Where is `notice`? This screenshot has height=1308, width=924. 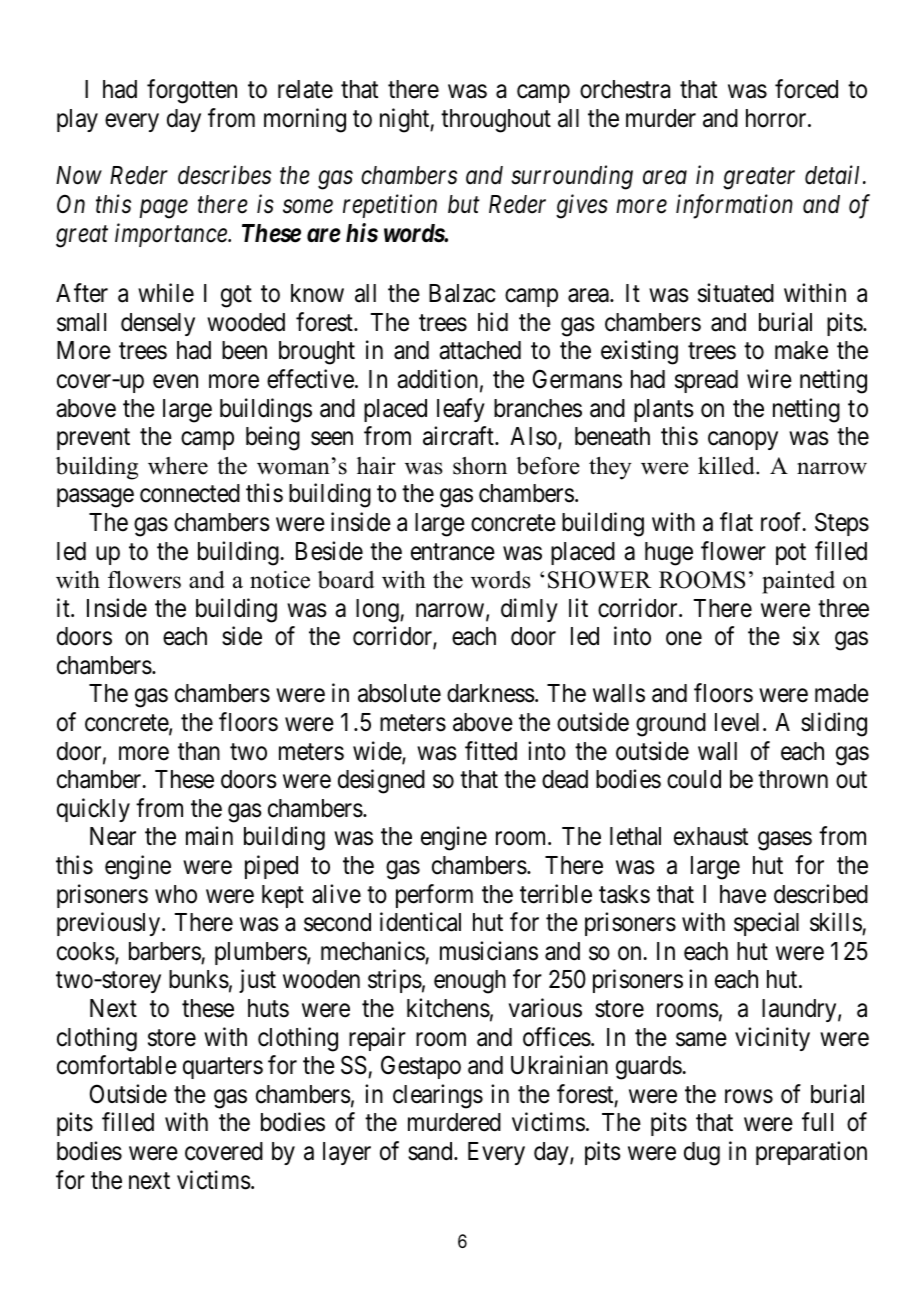 notice is located at coordinates (280, 580).
